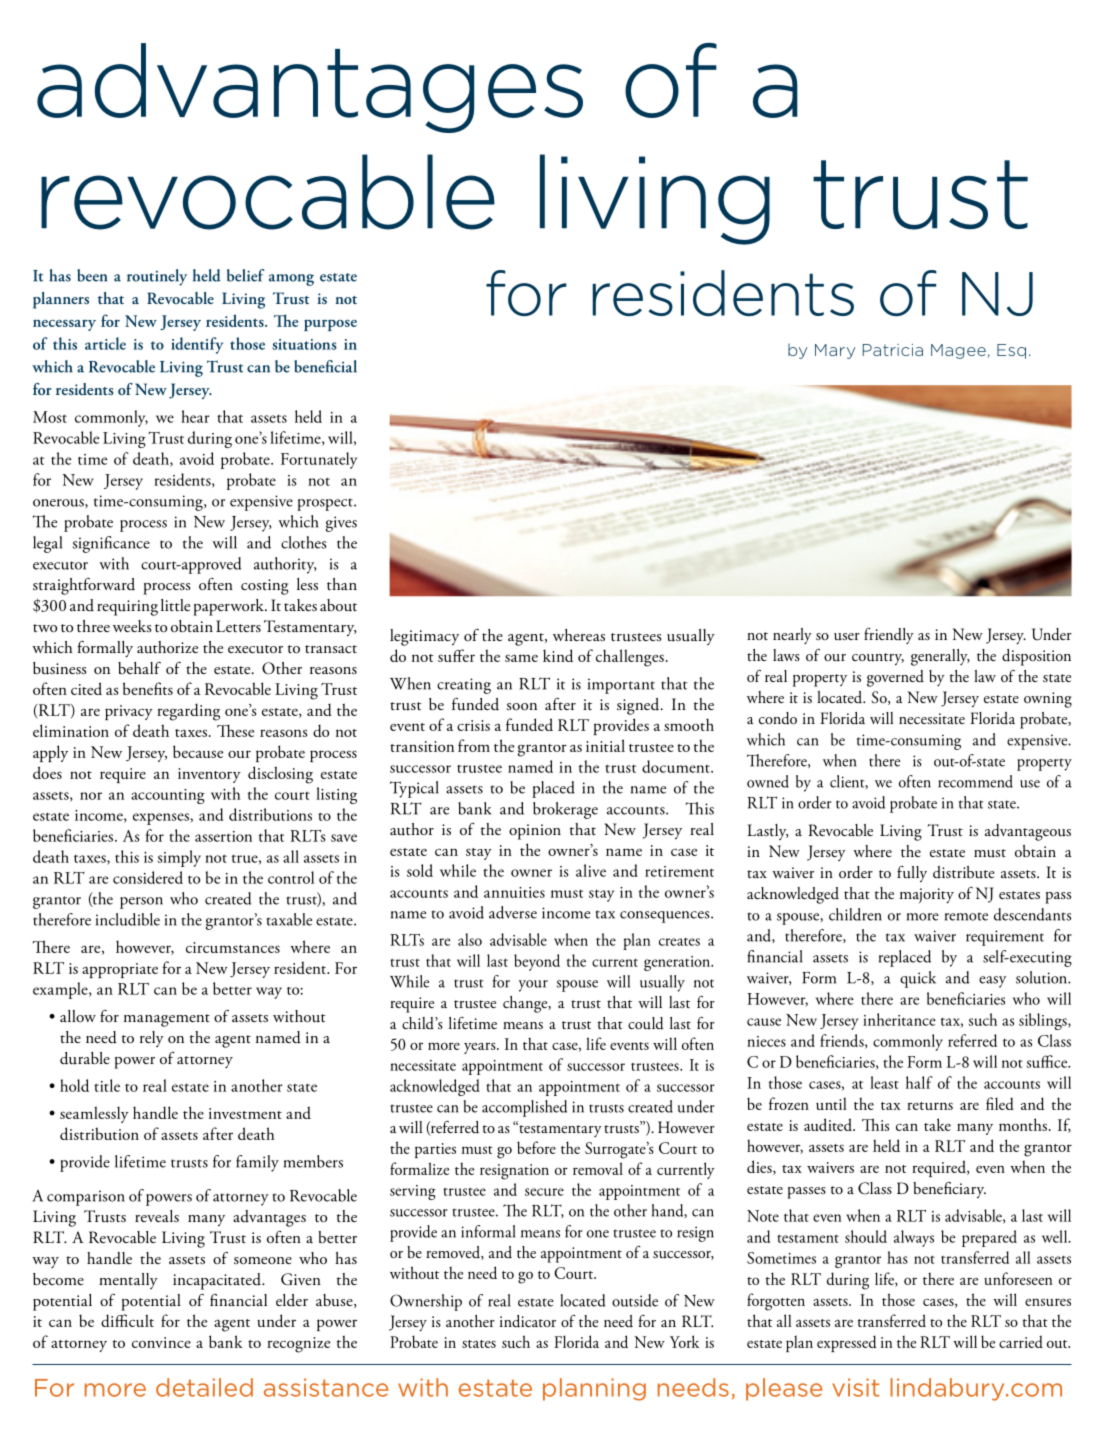 Image resolution: width=1104 pixels, height=1429 pixels. Describe the element at coordinates (930, 1106) in the image. I see `returns` at that location.
